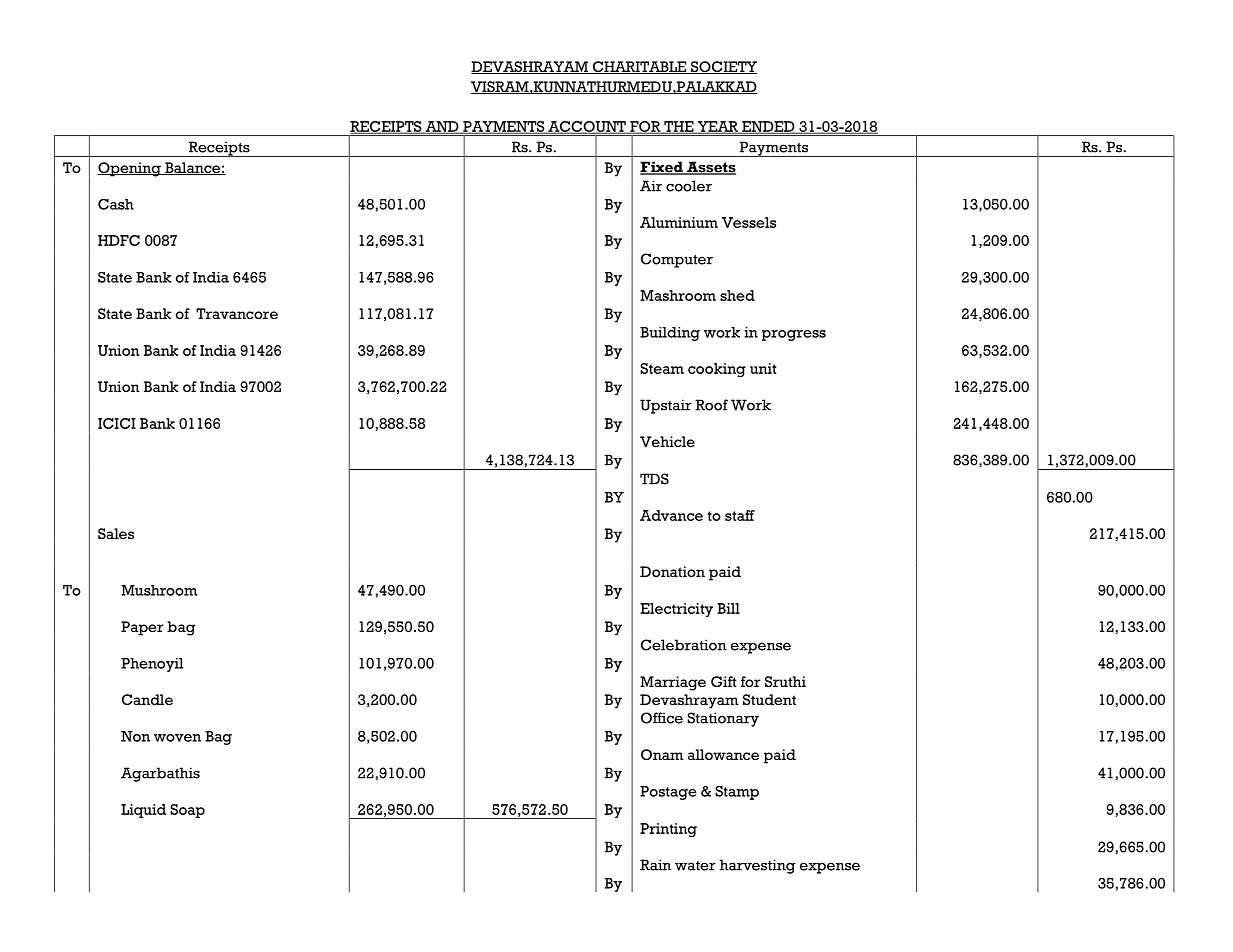 Image resolution: width=1233 pixels, height=952 pixels. I want to click on SOCIETY, so click(723, 67).
